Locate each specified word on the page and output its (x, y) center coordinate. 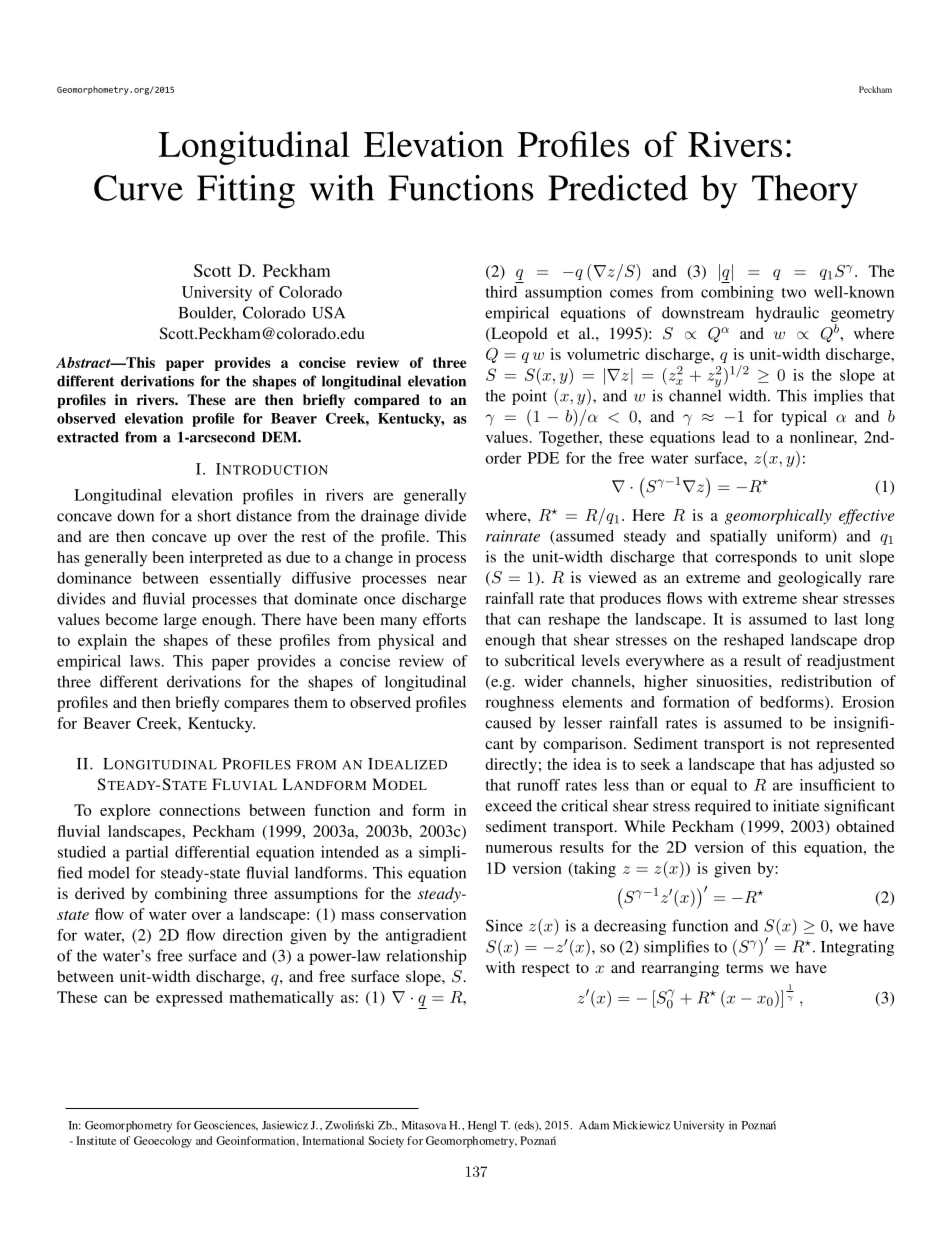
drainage (390, 517)
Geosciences (226, 1126)
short (214, 516)
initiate (796, 805)
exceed (508, 805)
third (501, 292)
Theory (805, 192)
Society (386, 1142)
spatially (738, 538)
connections (199, 810)
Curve (138, 188)
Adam (594, 1125)
